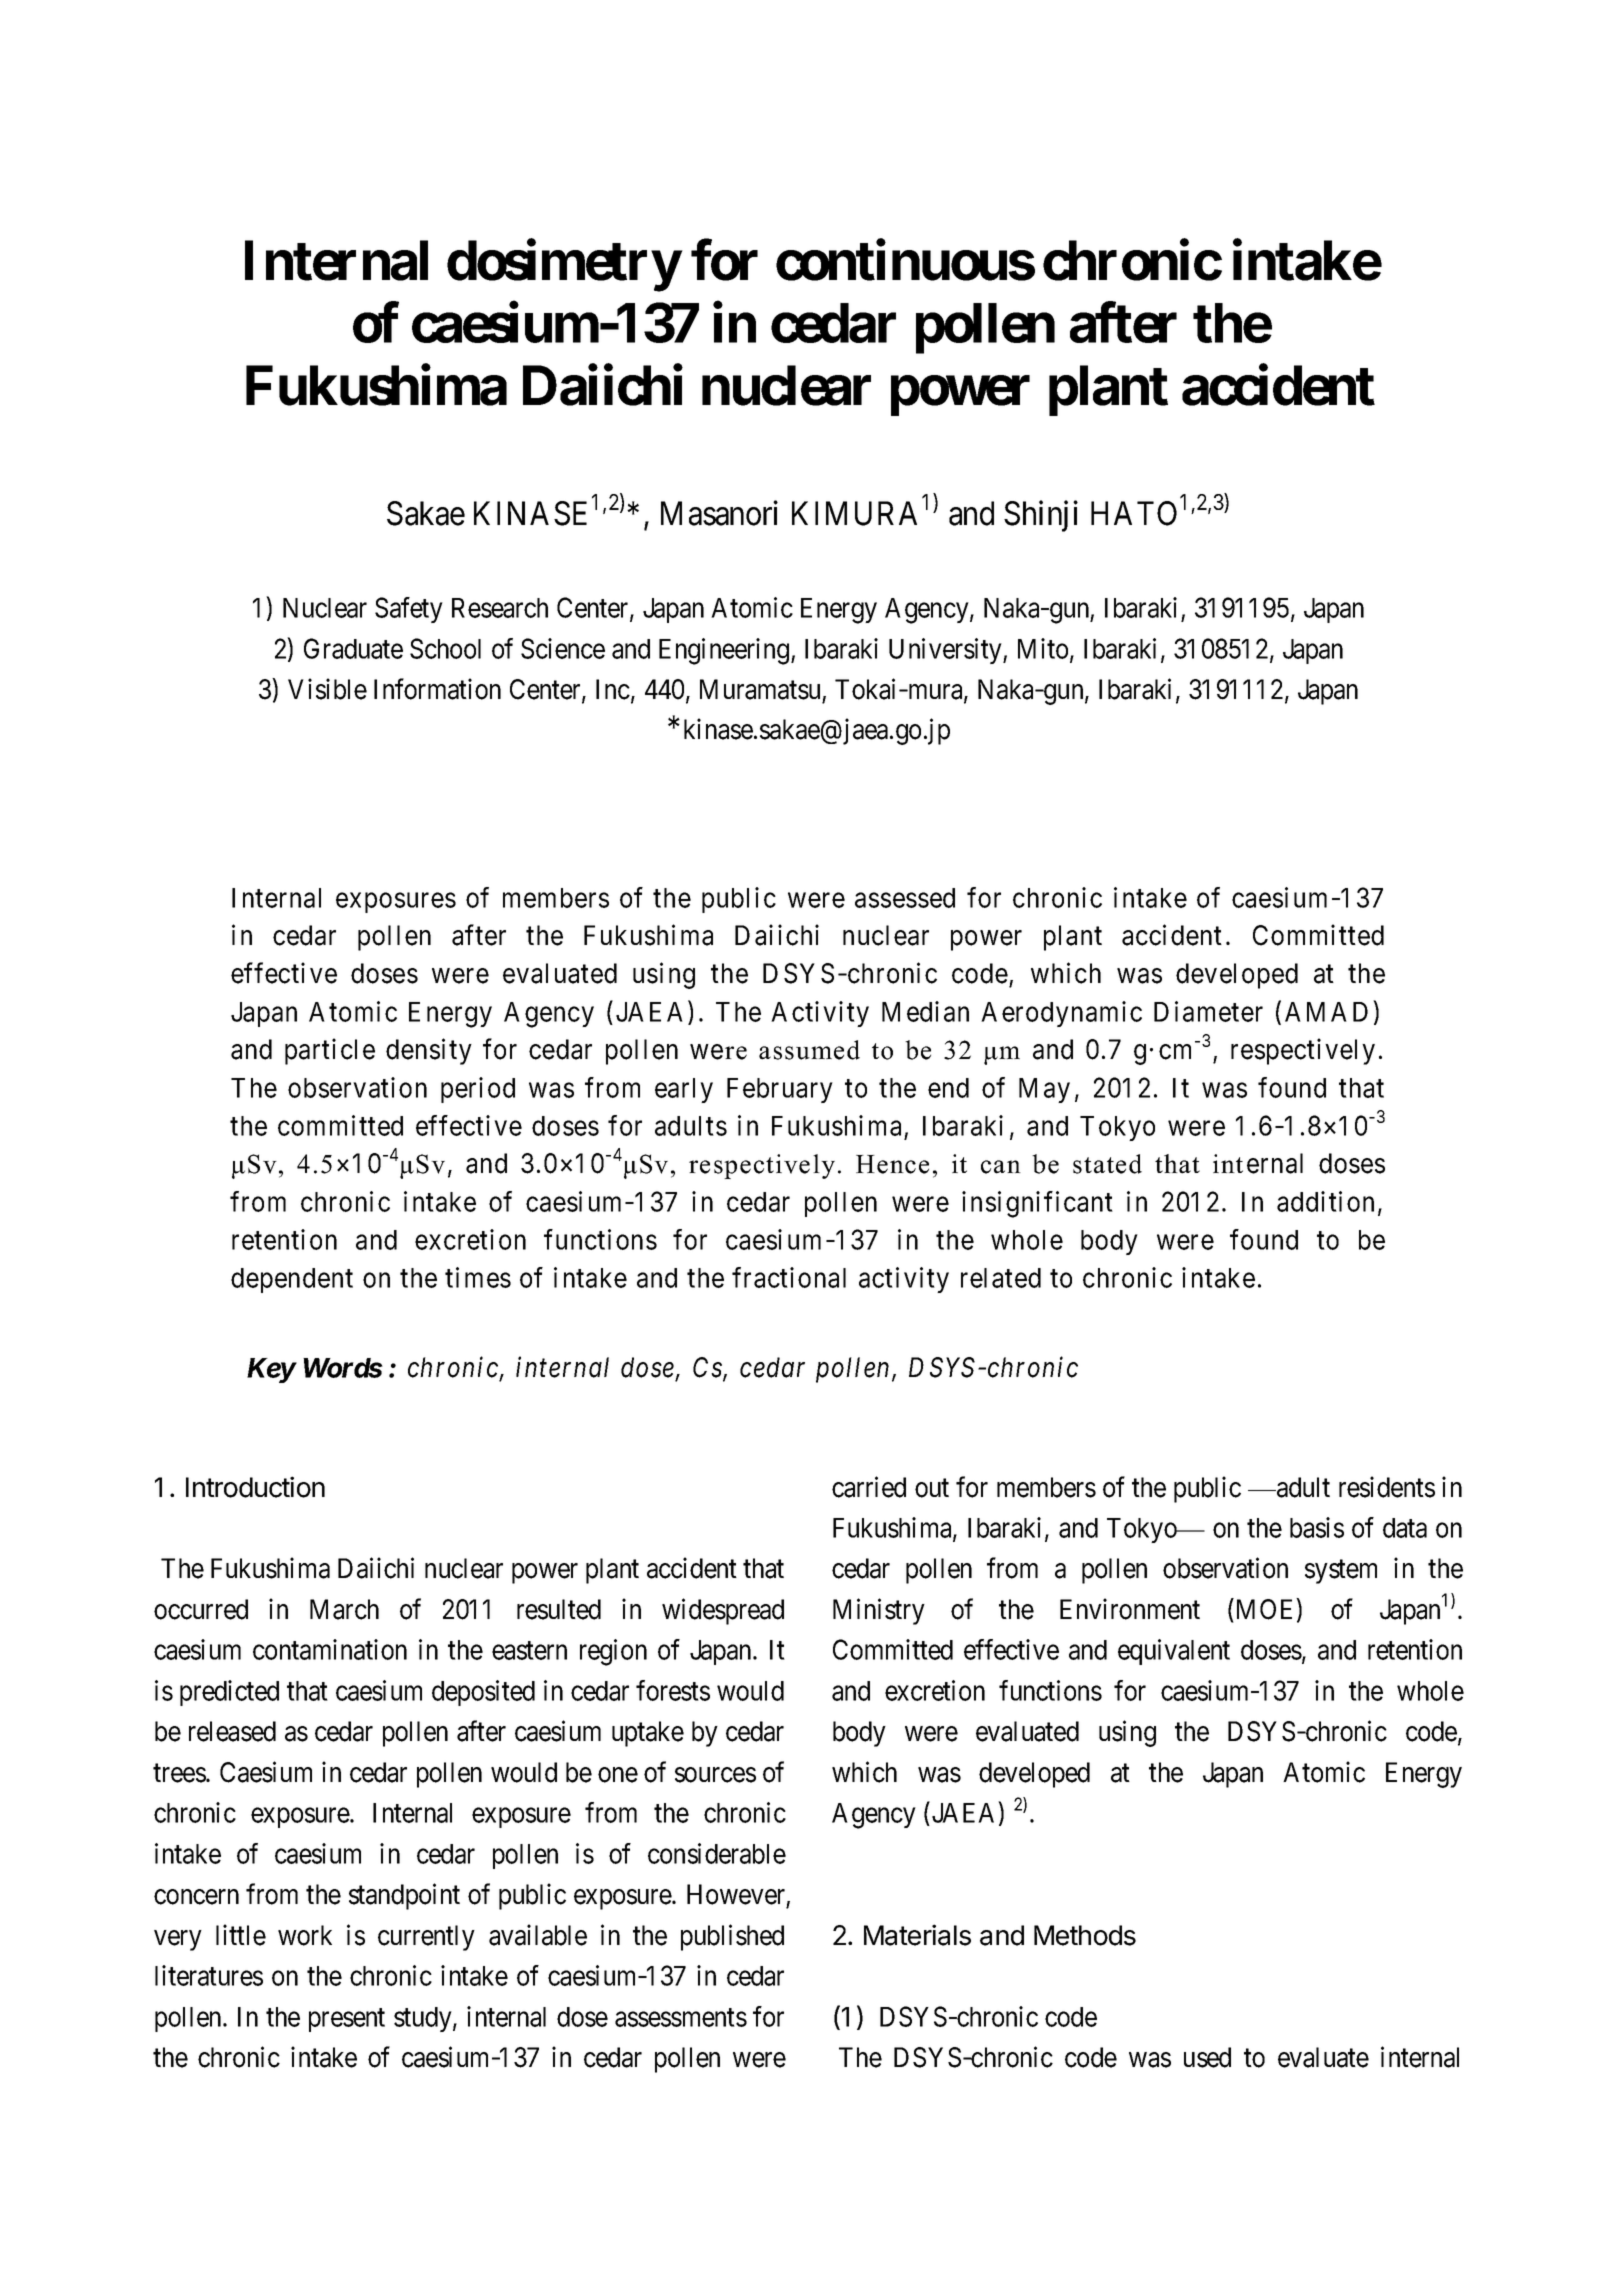  What do you see at coordinates (347, 2020) in the image?
I see `present` at bounding box center [347, 2020].
